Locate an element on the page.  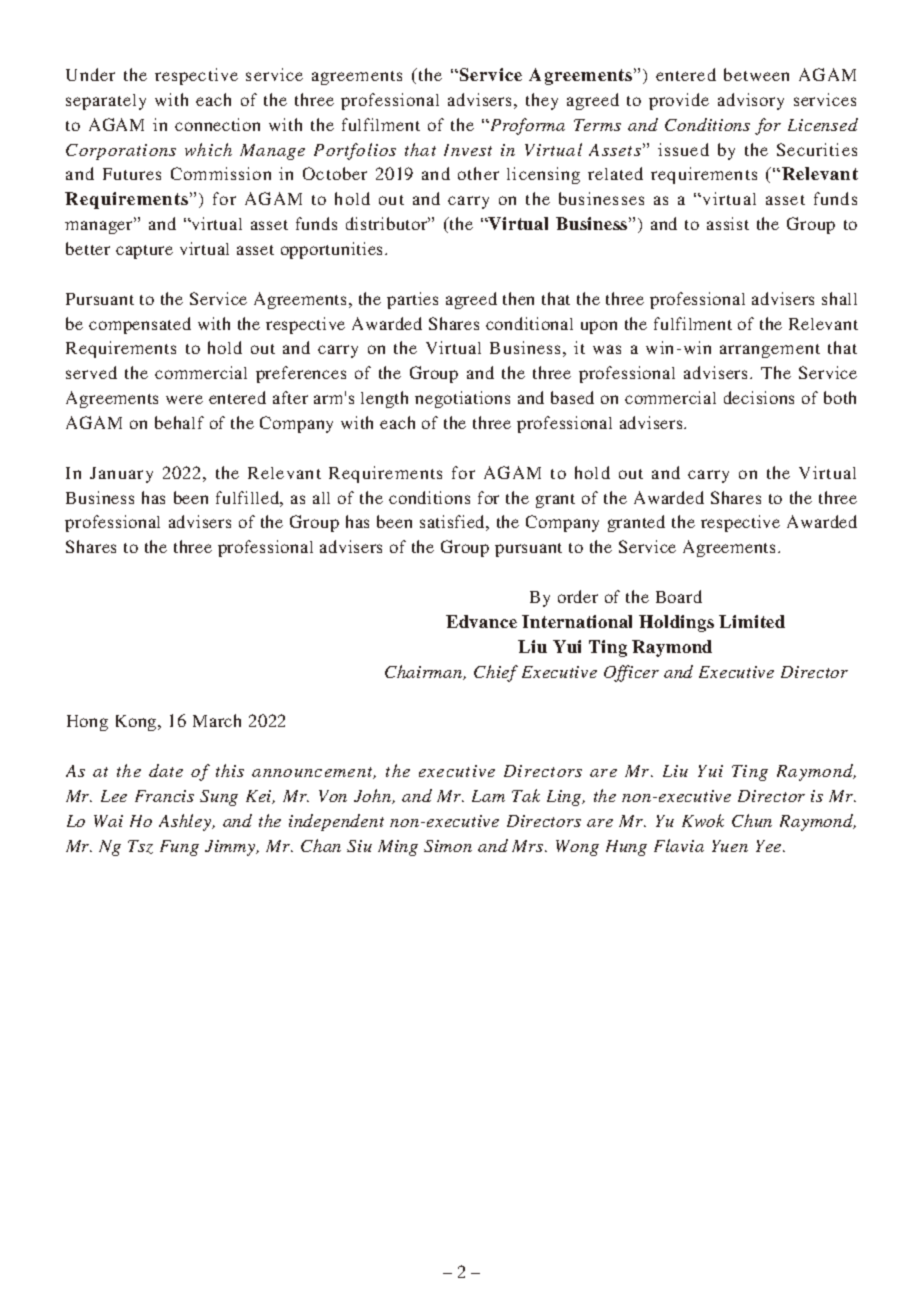
Simon is located at coordinates (448, 846).
